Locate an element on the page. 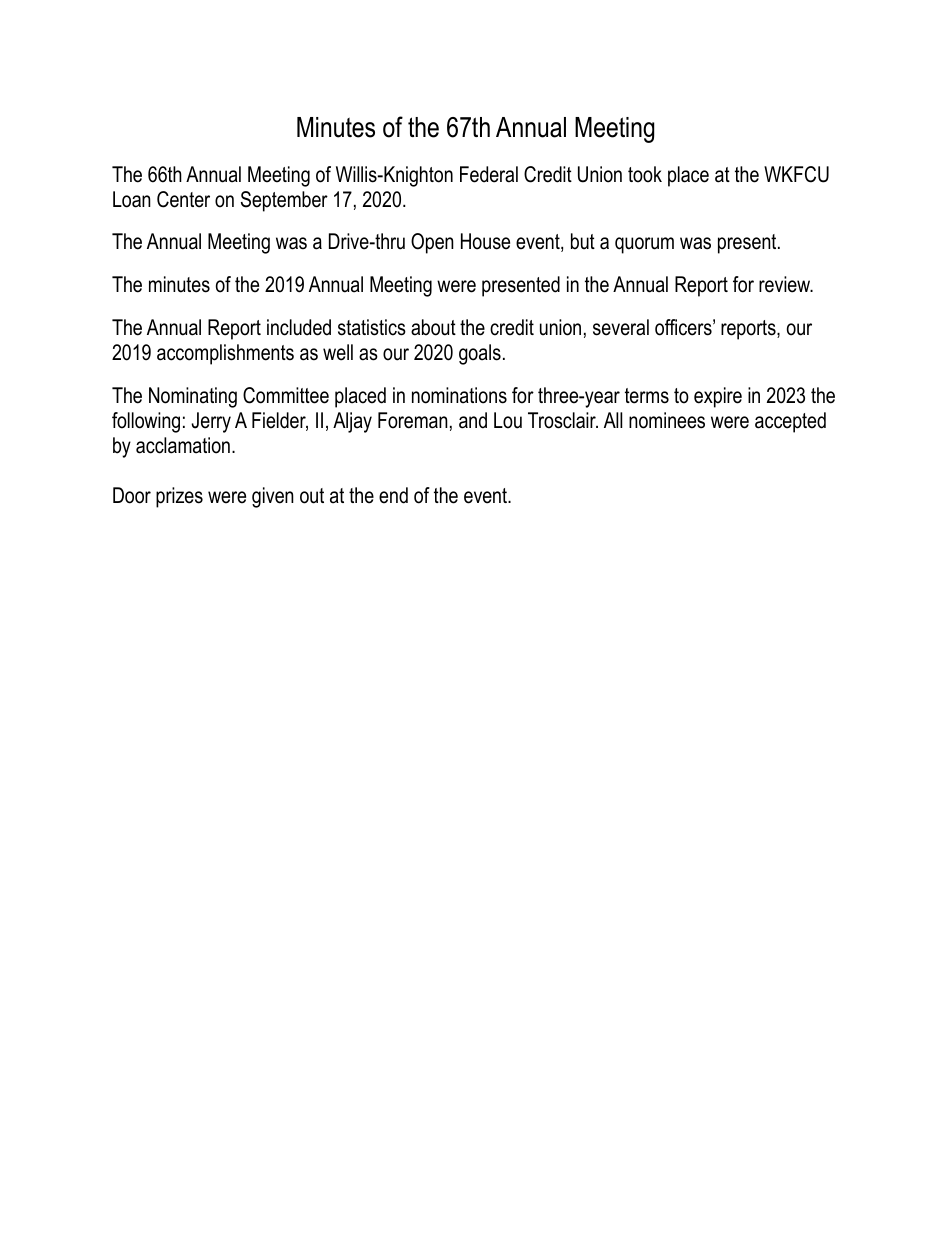  took is located at coordinates (645, 174).
